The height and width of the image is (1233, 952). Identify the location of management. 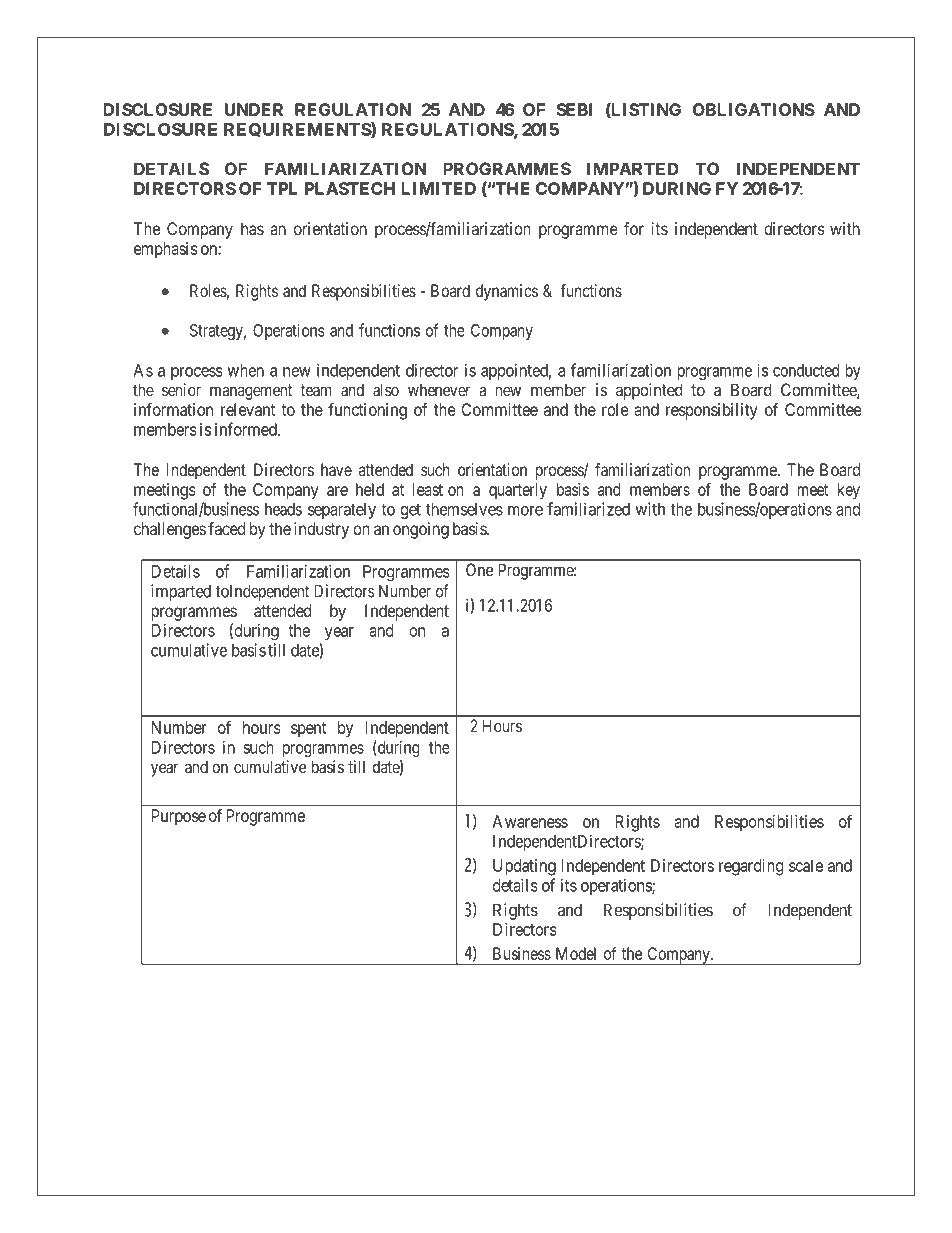
(251, 392).
